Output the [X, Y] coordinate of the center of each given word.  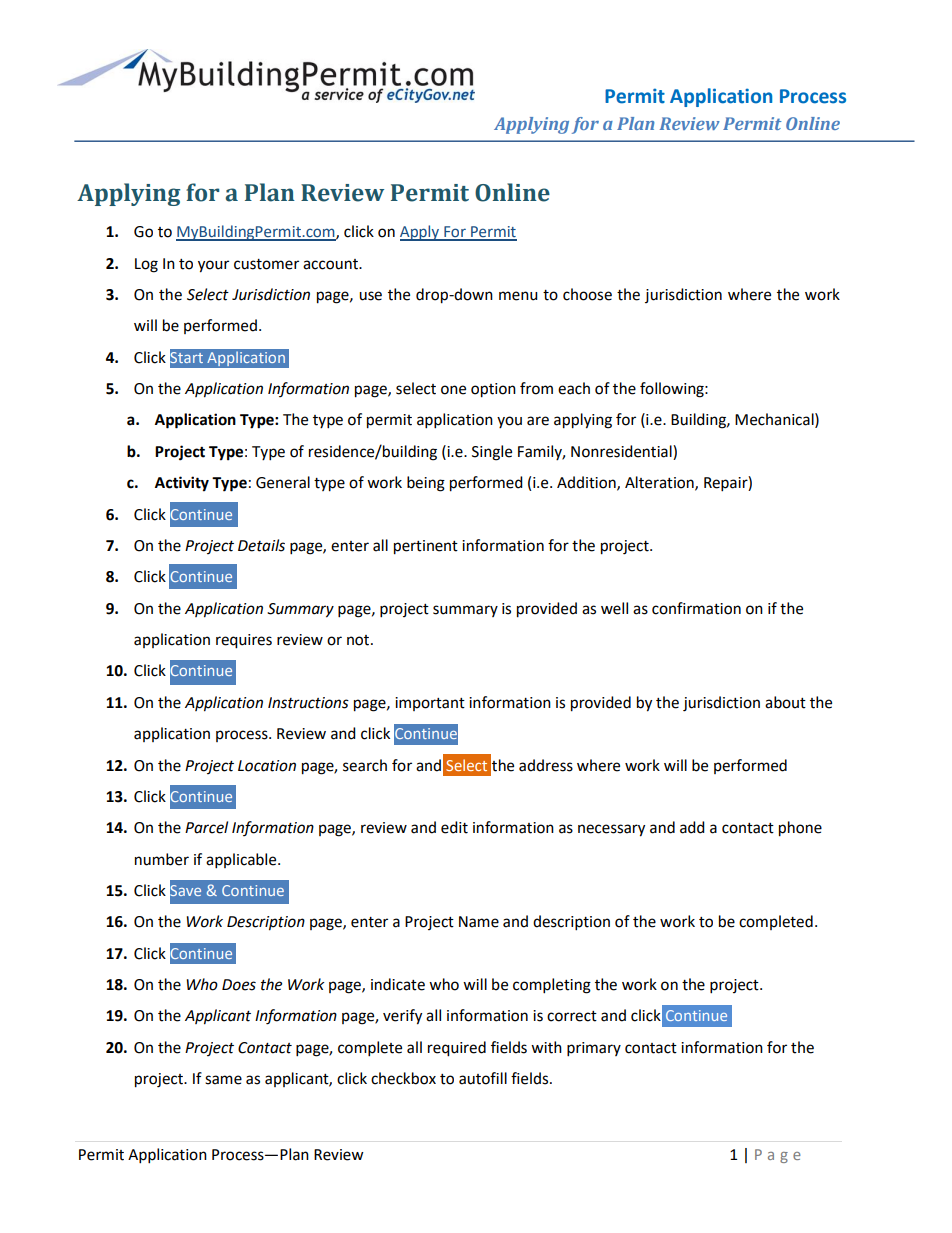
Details [261, 545]
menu [518, 296]
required [457, 1049]
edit [454, 827]
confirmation [696, 608]
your [213, 266]
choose [587, 294]
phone [800, 829]
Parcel [206, 827]
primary [594, 1049]
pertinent [426, 547]
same [223, 1080]
